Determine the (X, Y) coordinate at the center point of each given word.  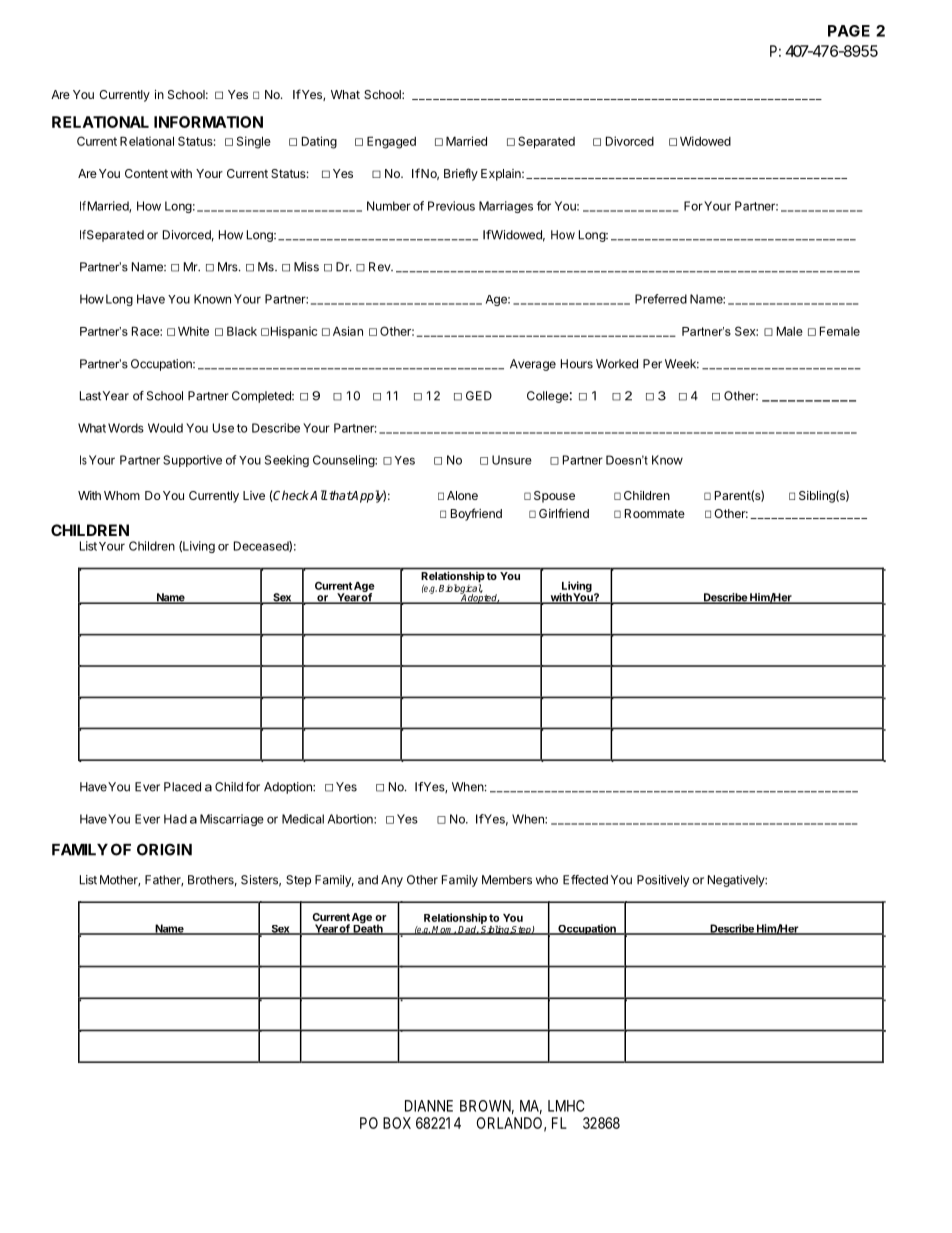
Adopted (479, 598)
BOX (397, 1123)
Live (254, 495)
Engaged (391, 142)
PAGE (849, 31)
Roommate (655, 513)
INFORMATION (208, 122)
